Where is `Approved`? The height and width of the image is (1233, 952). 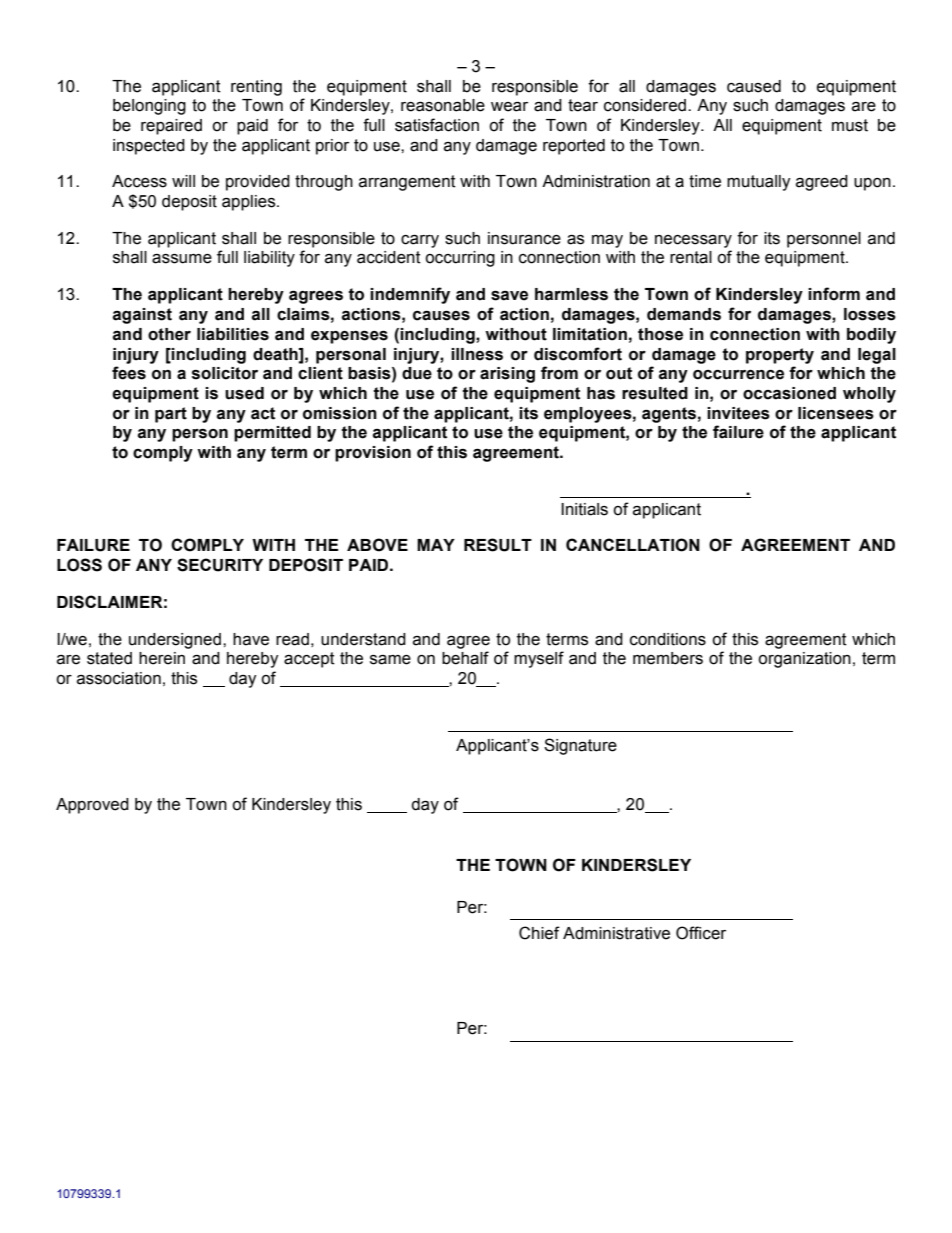 Approved is located at coordinates (92, 806).
